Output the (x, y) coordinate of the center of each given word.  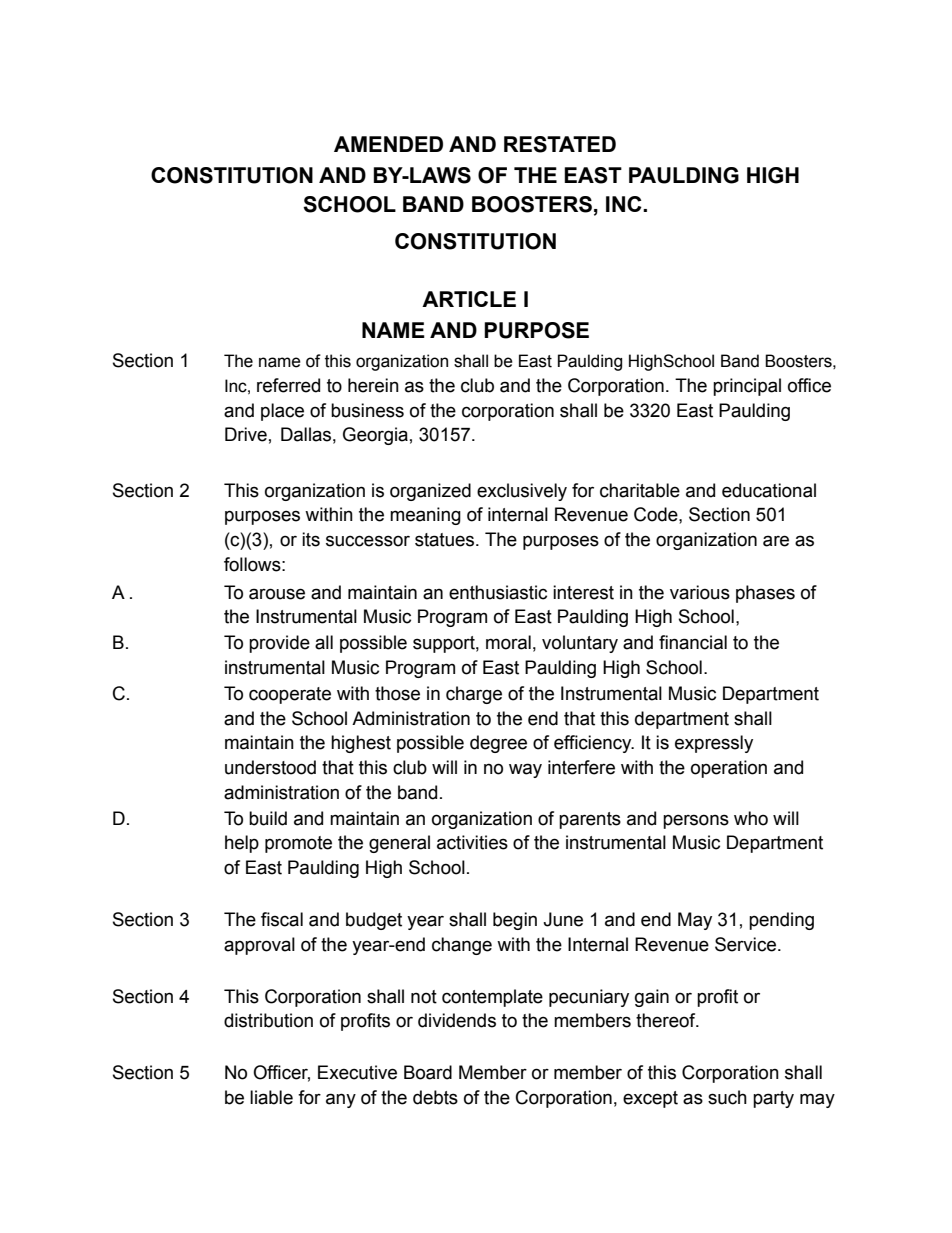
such (727, 1097)
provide (279, 644)
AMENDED (388, 144)
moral (508, 642)
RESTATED (560, 144)
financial (693, 642)
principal (747, 387)
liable (271, 1097)
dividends (457, 1020)
